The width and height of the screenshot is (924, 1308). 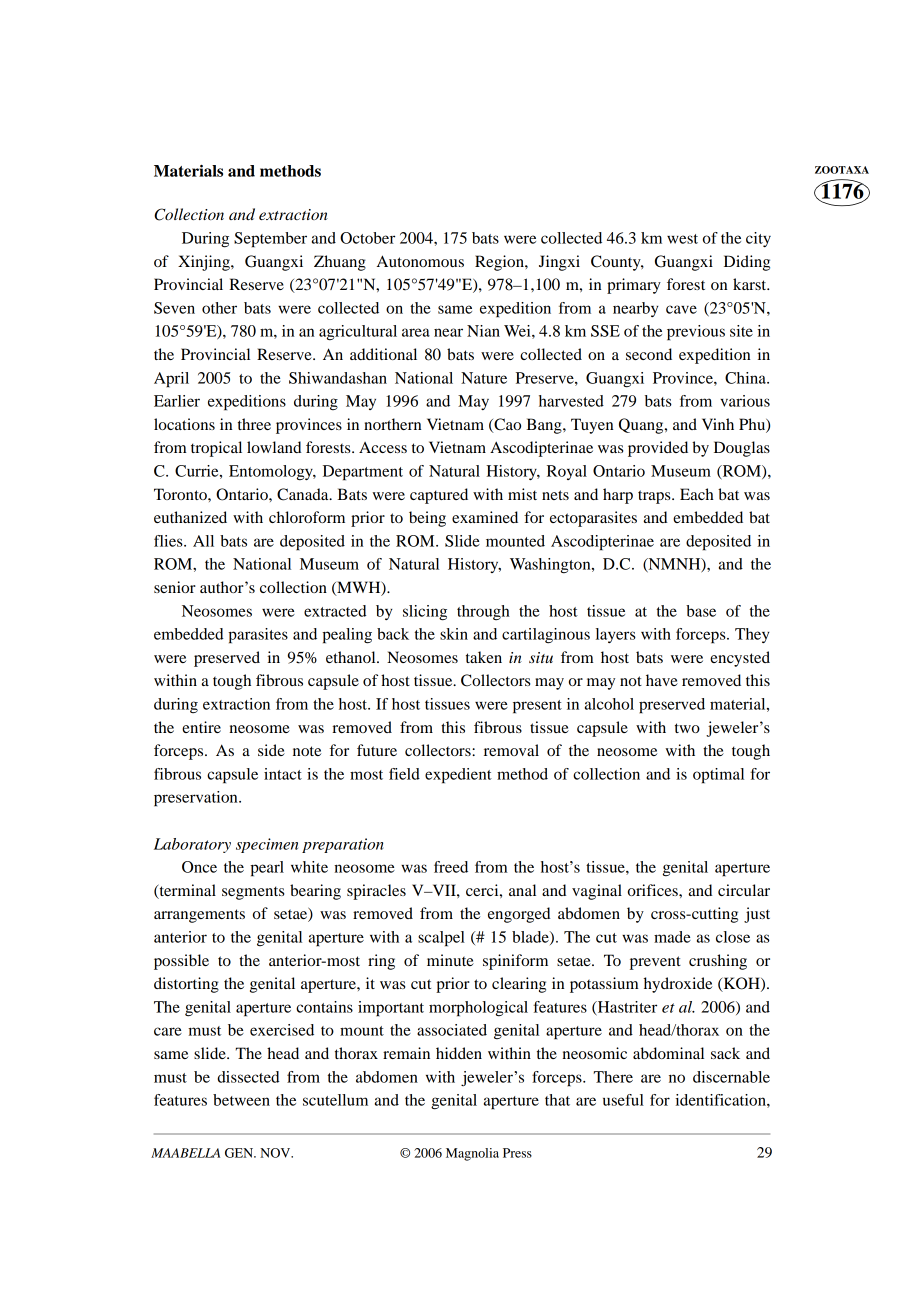 What do you see at coordinates (731, 1077) in the screenshot?
I see `discernable` at bounding box center [731, 1077].
